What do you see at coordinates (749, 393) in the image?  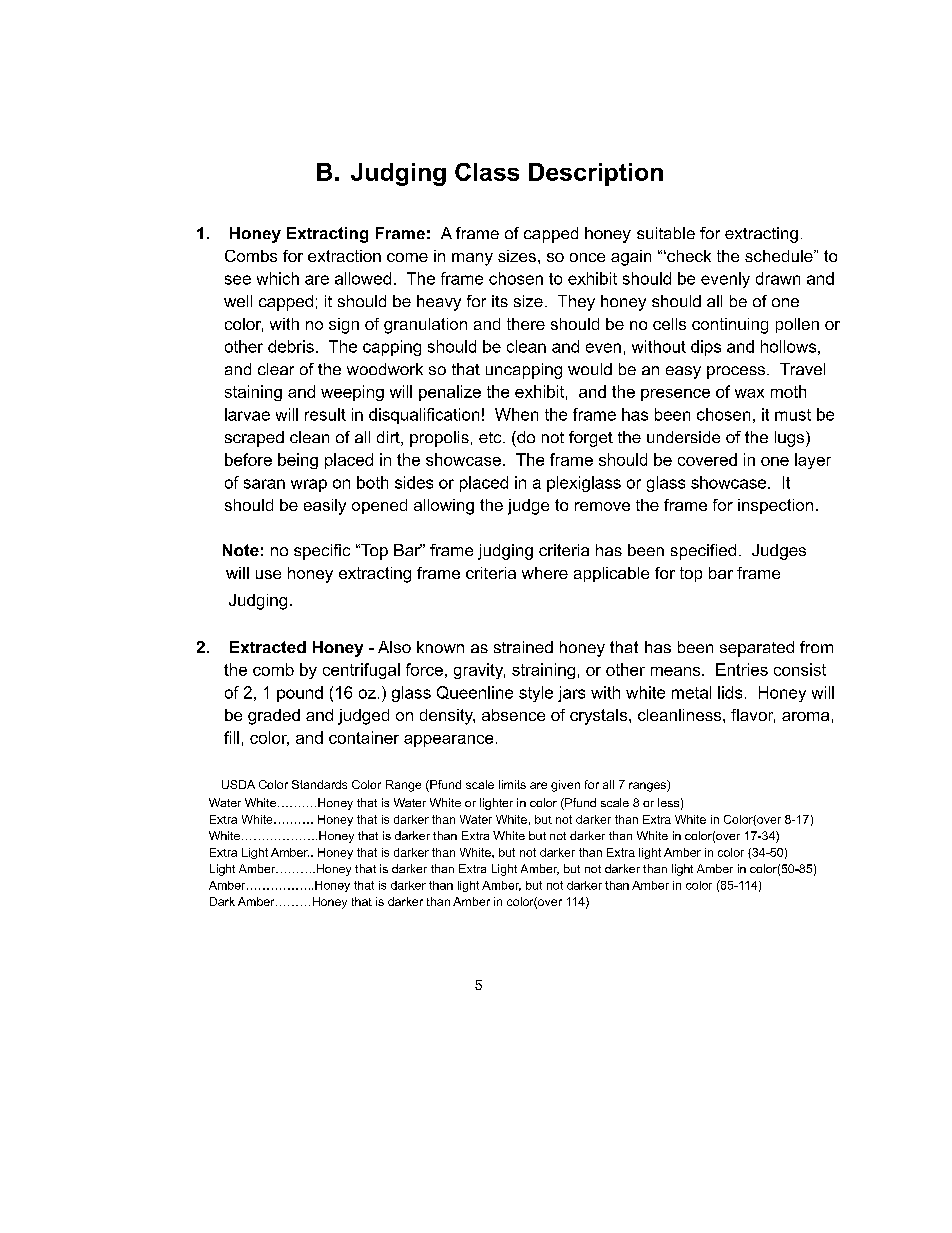 I see `wax` at bounding box center [749, 393].
